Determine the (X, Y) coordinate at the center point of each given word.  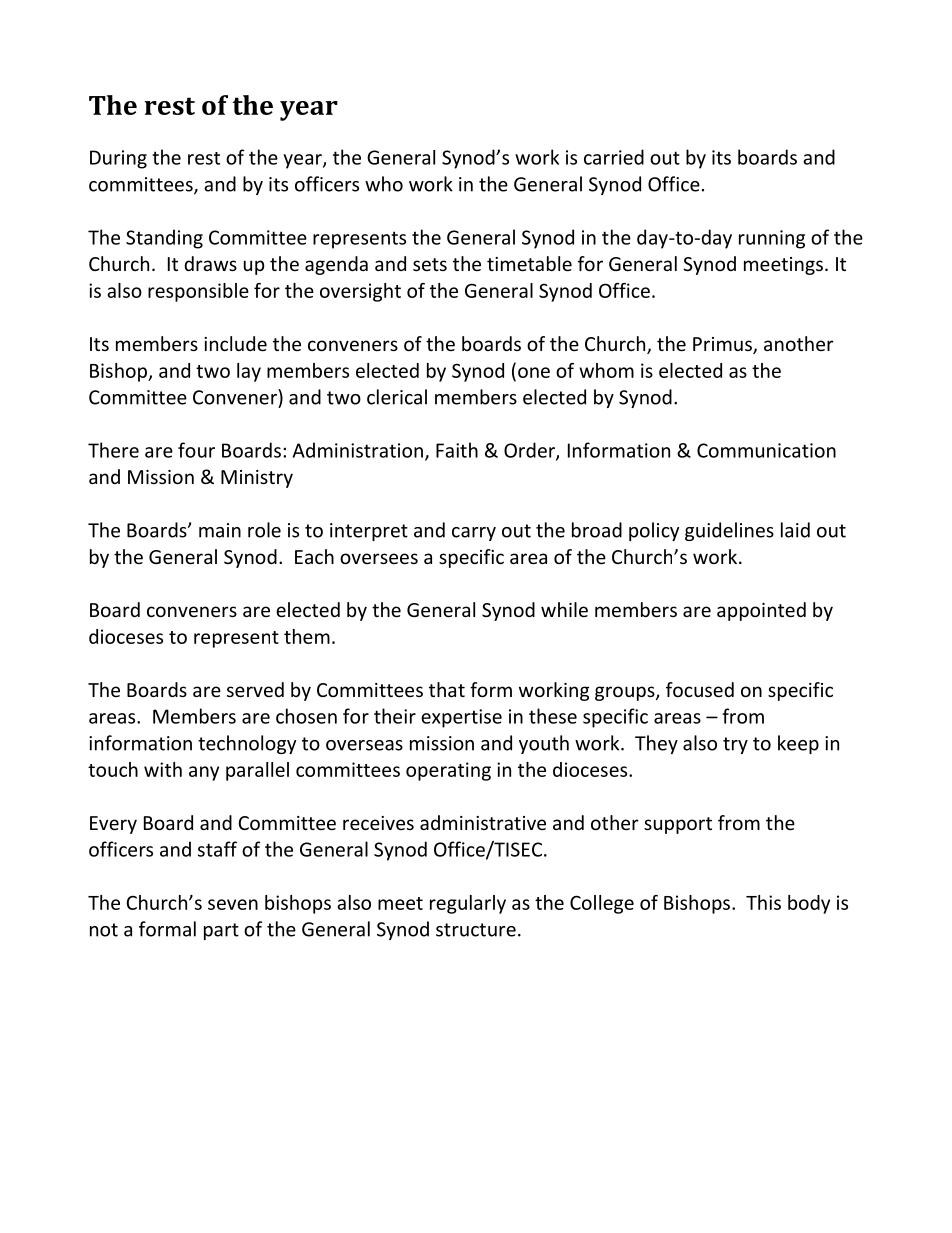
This (763, 902)
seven (233, 904)
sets (430, 264)
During (118, 159)
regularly (468, 904)
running (772, 239)
